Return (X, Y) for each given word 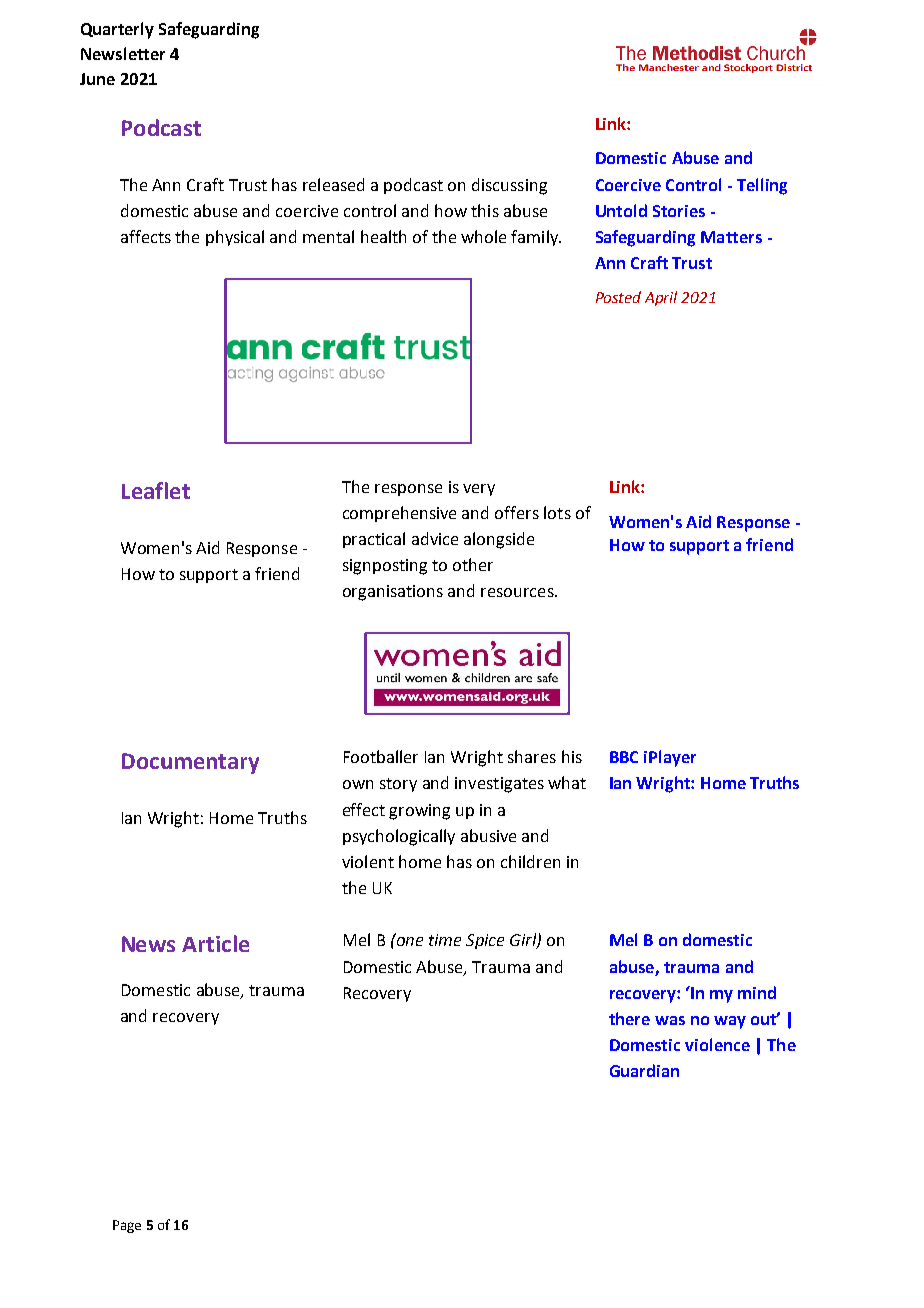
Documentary (190, 763)
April (661, 298)
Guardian (644, 1070)
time (445, 940)
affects (146, 236)
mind (757, 992)
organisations (393, 593)
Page (127, 1226)
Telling (762, 186)
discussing (509, 186)
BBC (624, 757)
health (383, 236)
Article (215, 943)
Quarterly (117, 30)
